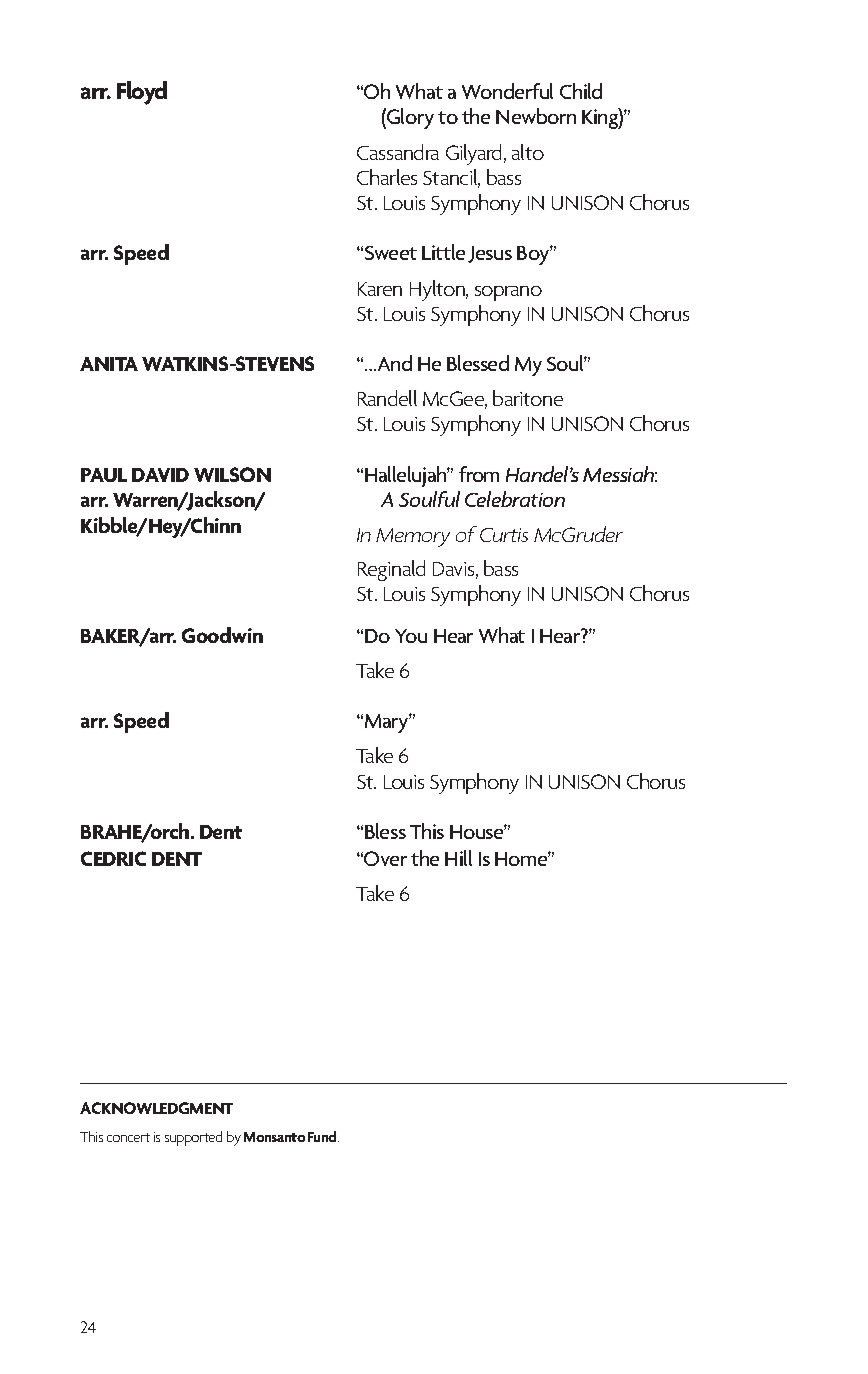 The image size is (868, 1374). Describe the element at coordinates (398, 152) in the page. I see `Cassandra` at that location.
